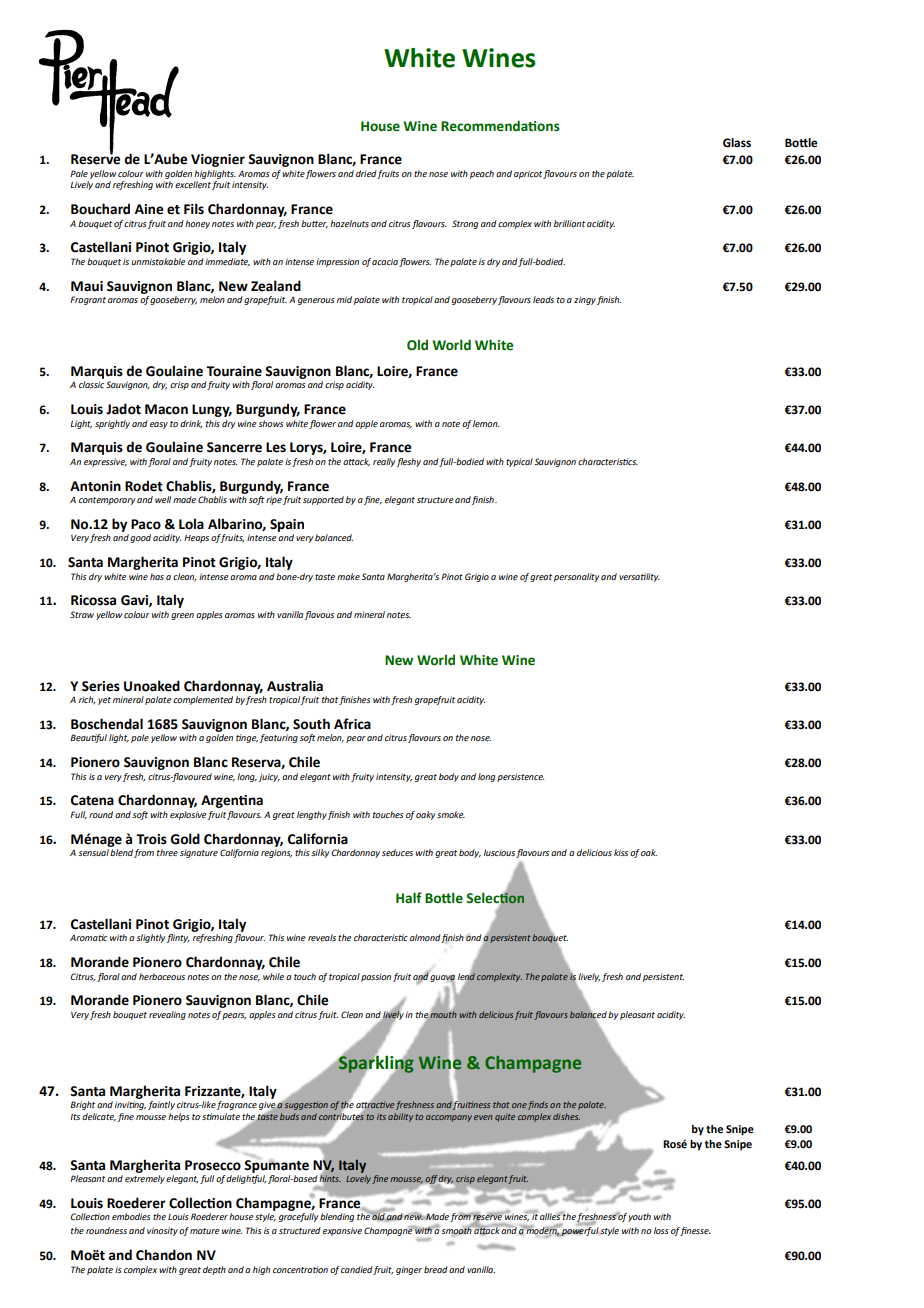 Image resolution: width=924 pixels, height=1308 pixels. I want to click on embodies, so click(131, 1216).
